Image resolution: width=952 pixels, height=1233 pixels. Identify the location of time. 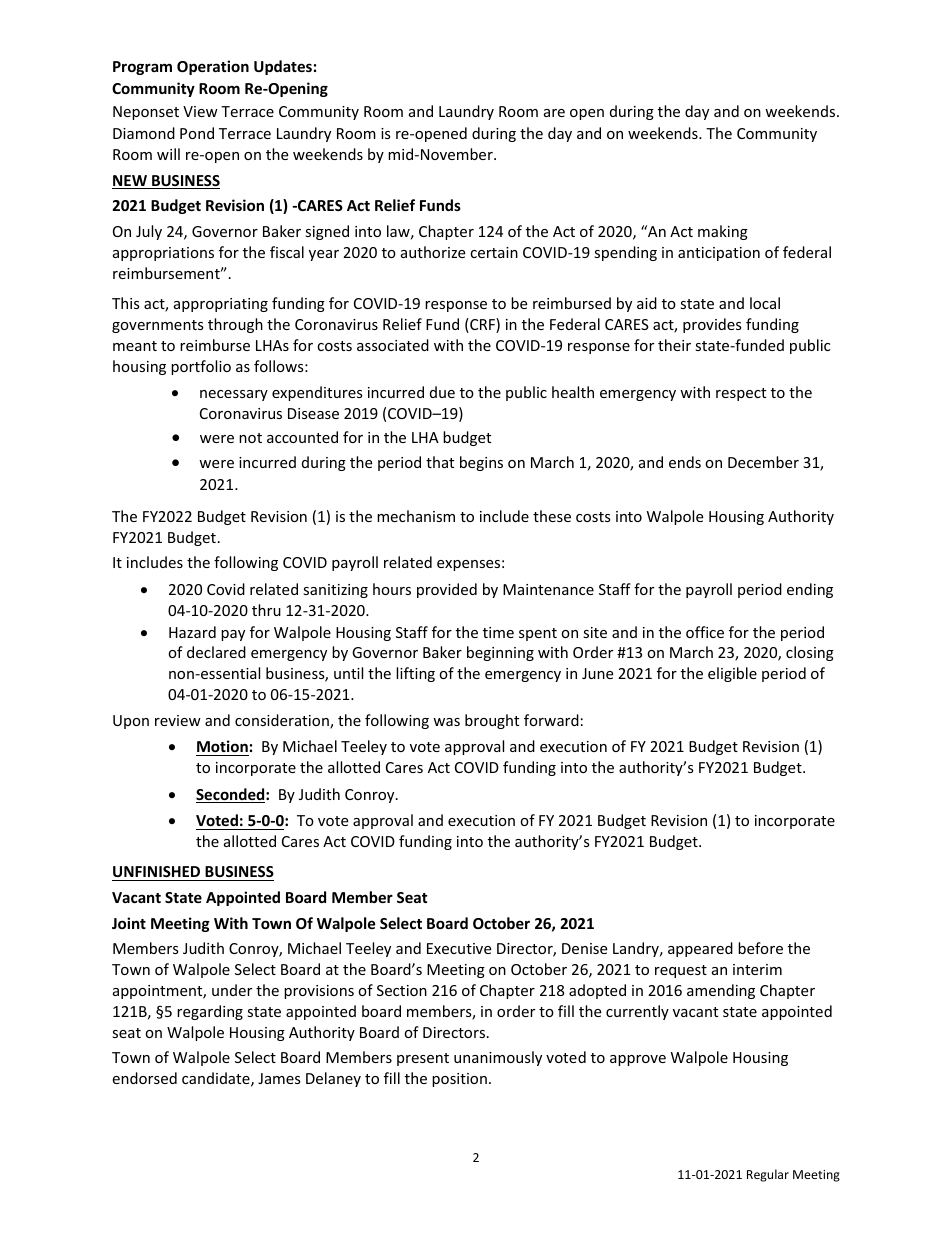
(498, 632).
